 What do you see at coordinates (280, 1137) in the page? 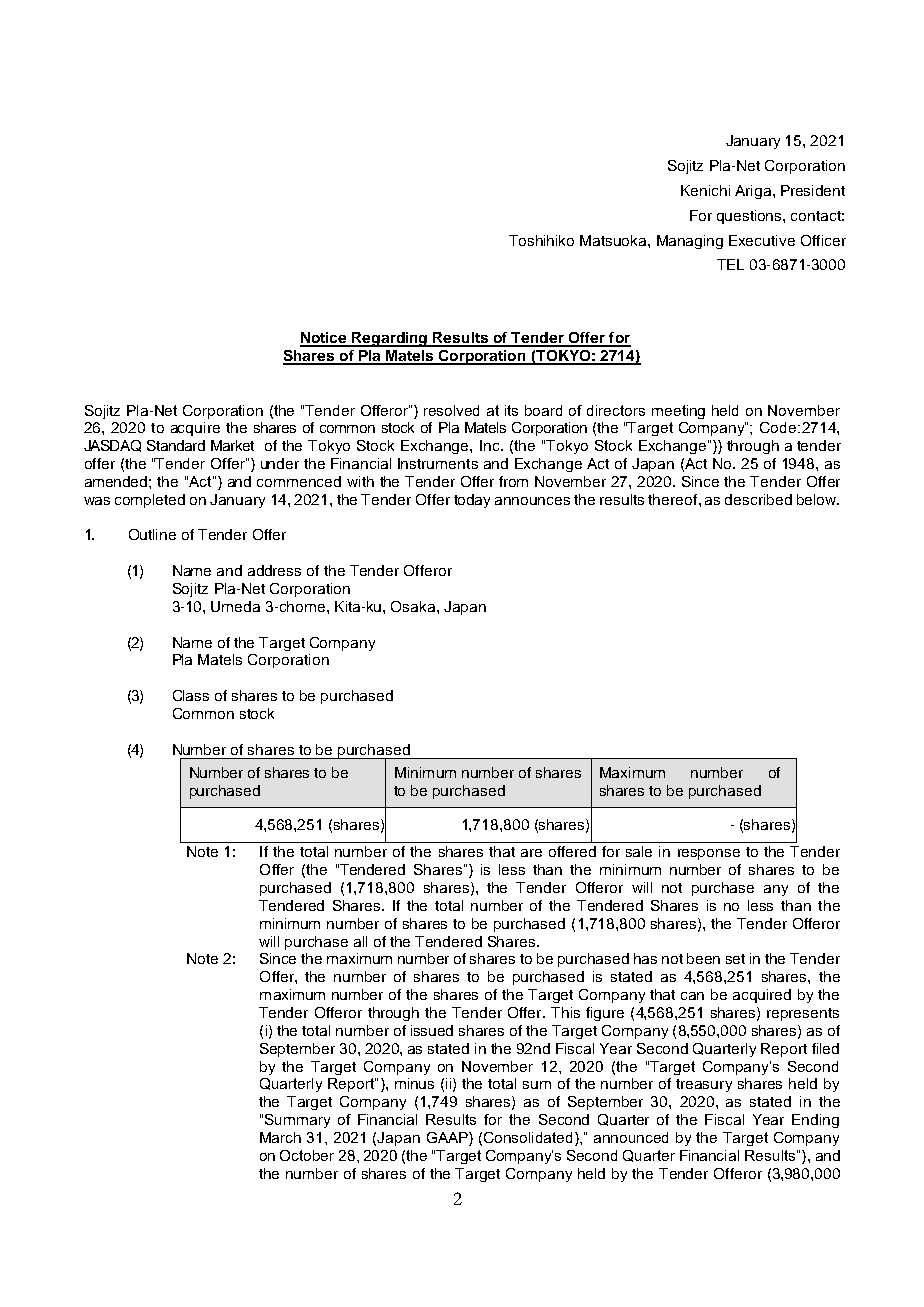
I see `March` at bounding box center [280, 1137].
